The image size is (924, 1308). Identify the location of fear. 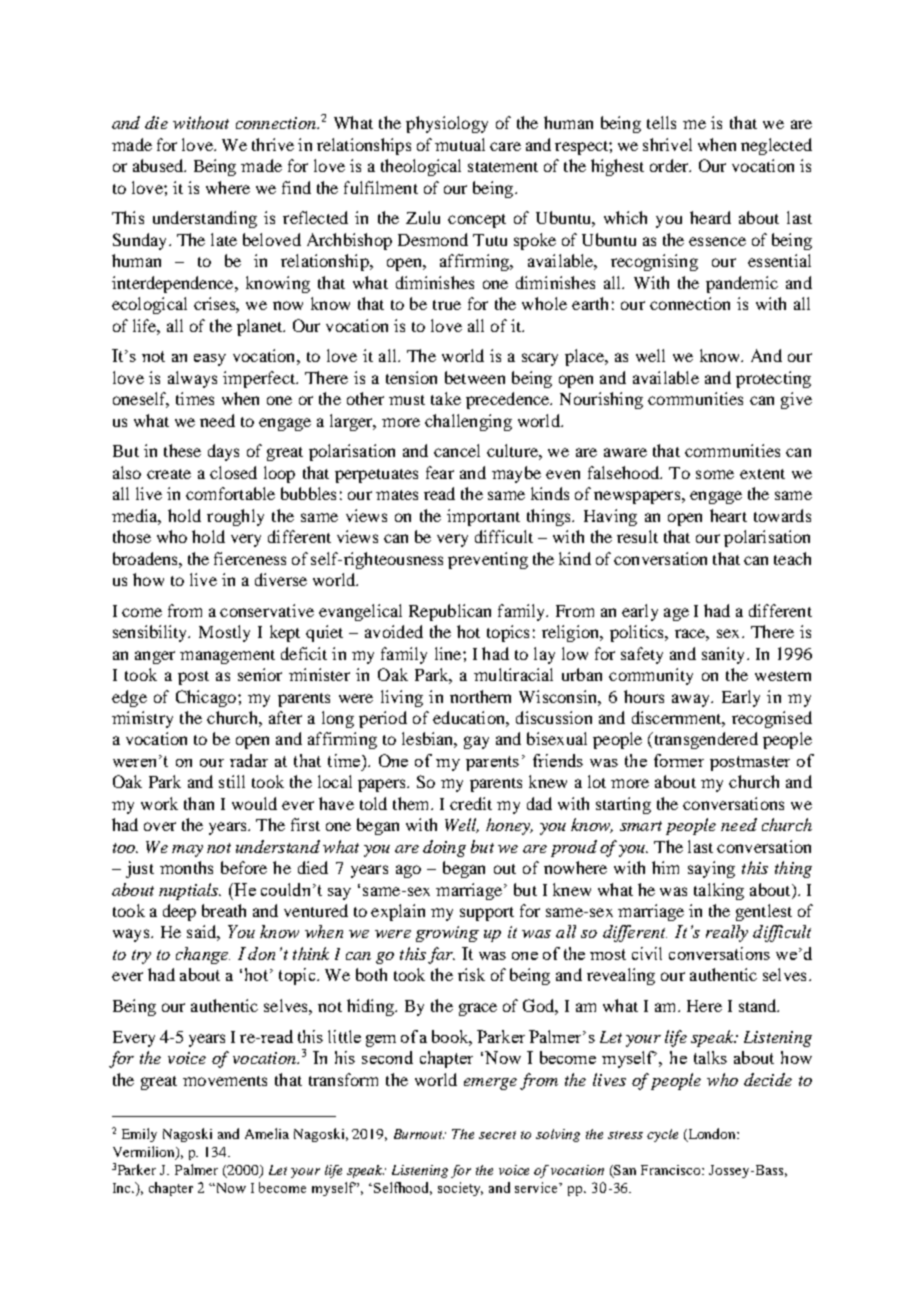
(440, 472).
